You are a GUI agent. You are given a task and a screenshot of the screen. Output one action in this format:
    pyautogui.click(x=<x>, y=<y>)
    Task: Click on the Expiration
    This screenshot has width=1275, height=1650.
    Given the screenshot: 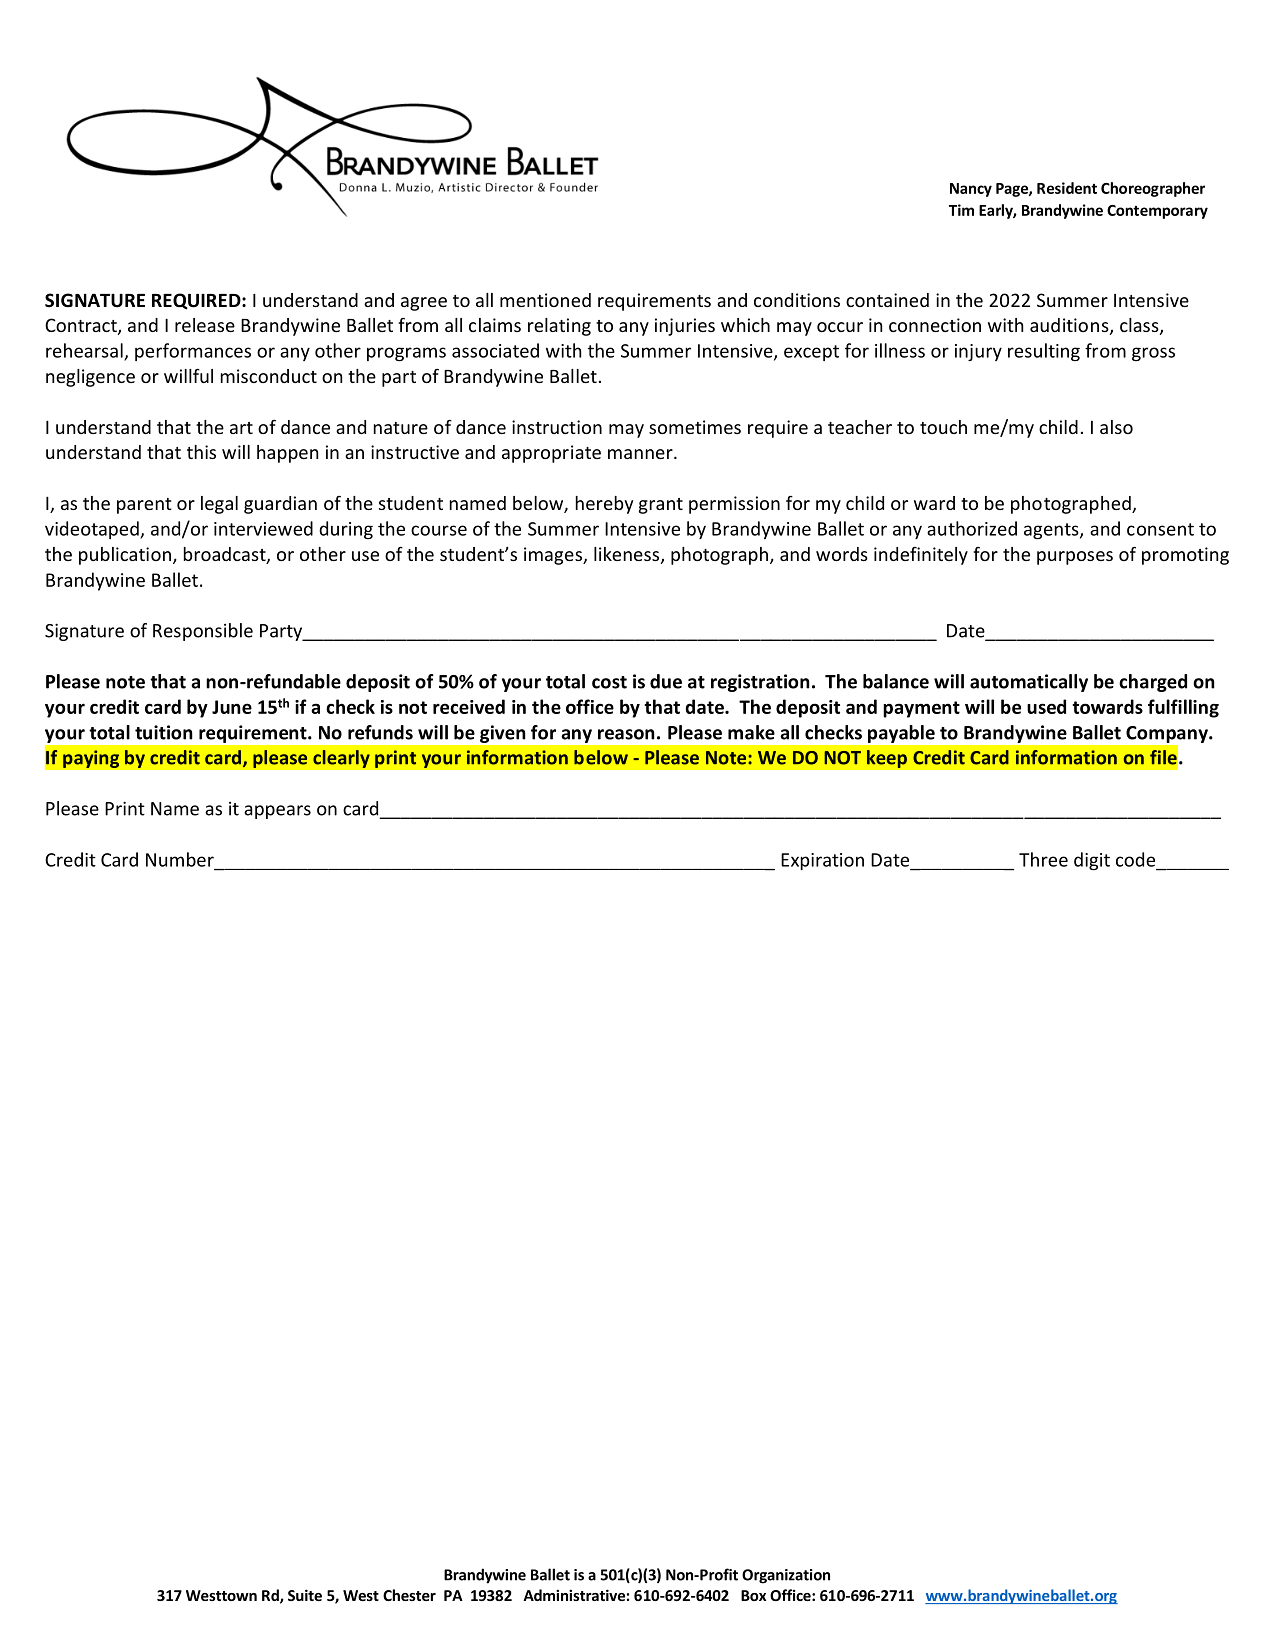 What is the action you would take?
    pyautogui.click(x=822, y=861)
